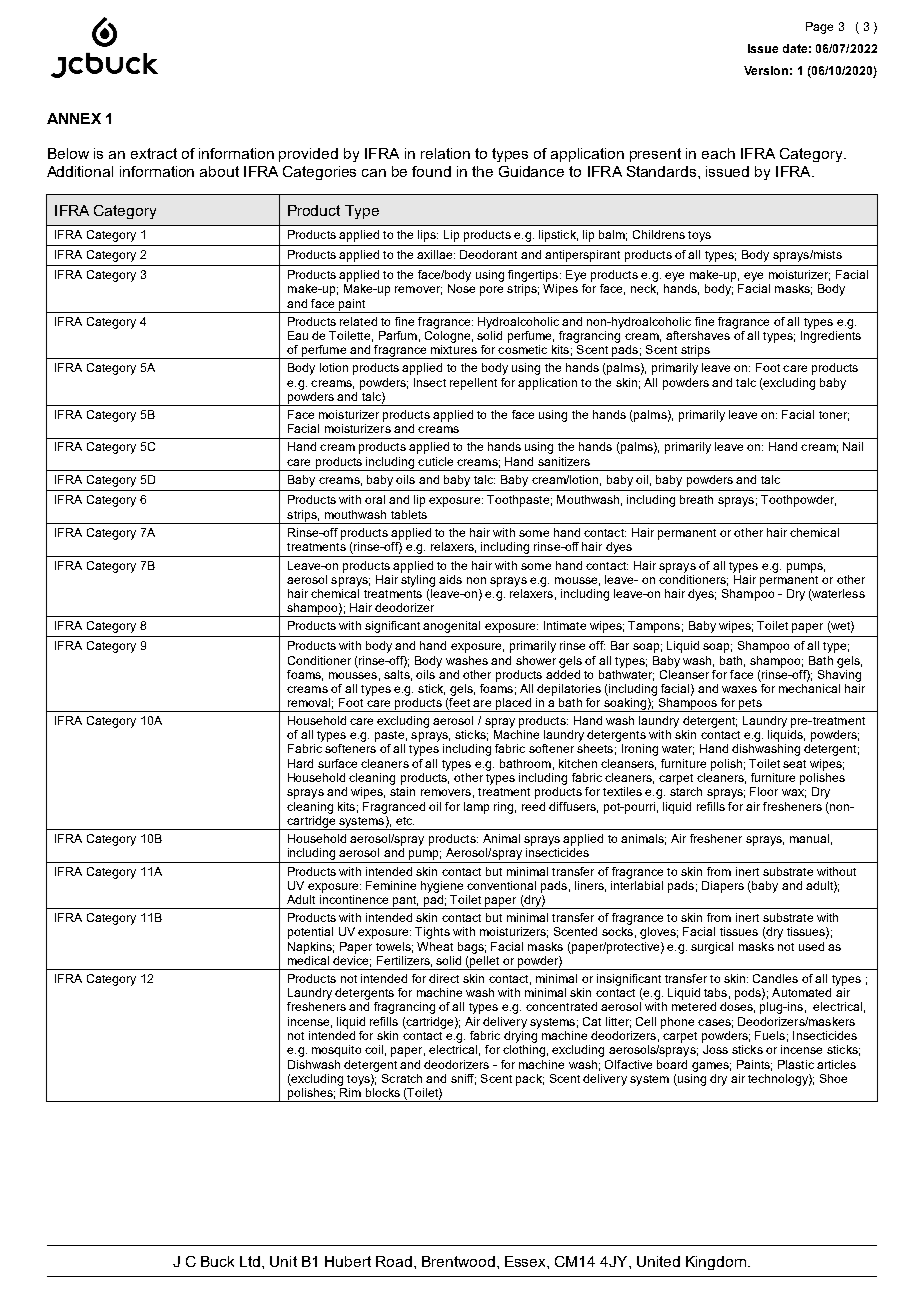 This page has height=1308, width=924. What do you see at coordinates (300, 763) in the page?
I see `Hard` at bounding box center [300, 763].
